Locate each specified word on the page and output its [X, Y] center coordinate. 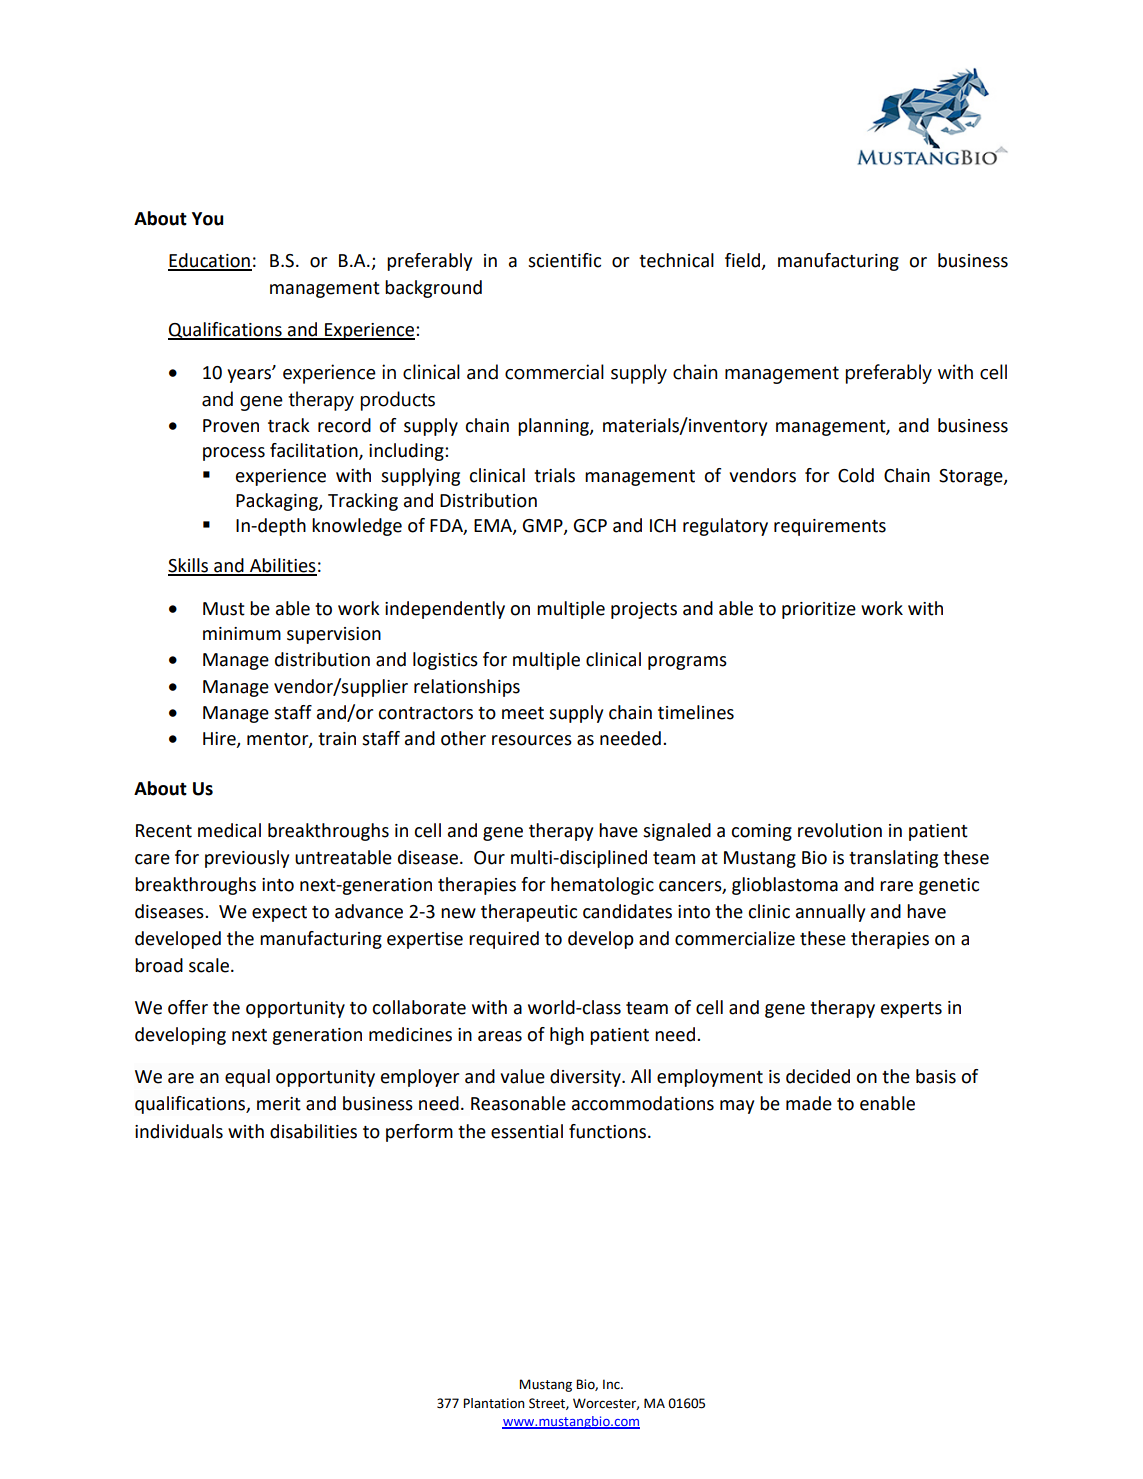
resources [532, 740]
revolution [840, 830]
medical [229, 830]
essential [527, 1131]
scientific [564, 260]
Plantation [494, 1403]
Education [210, 261]
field [744, 261]
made [809, 1103]
